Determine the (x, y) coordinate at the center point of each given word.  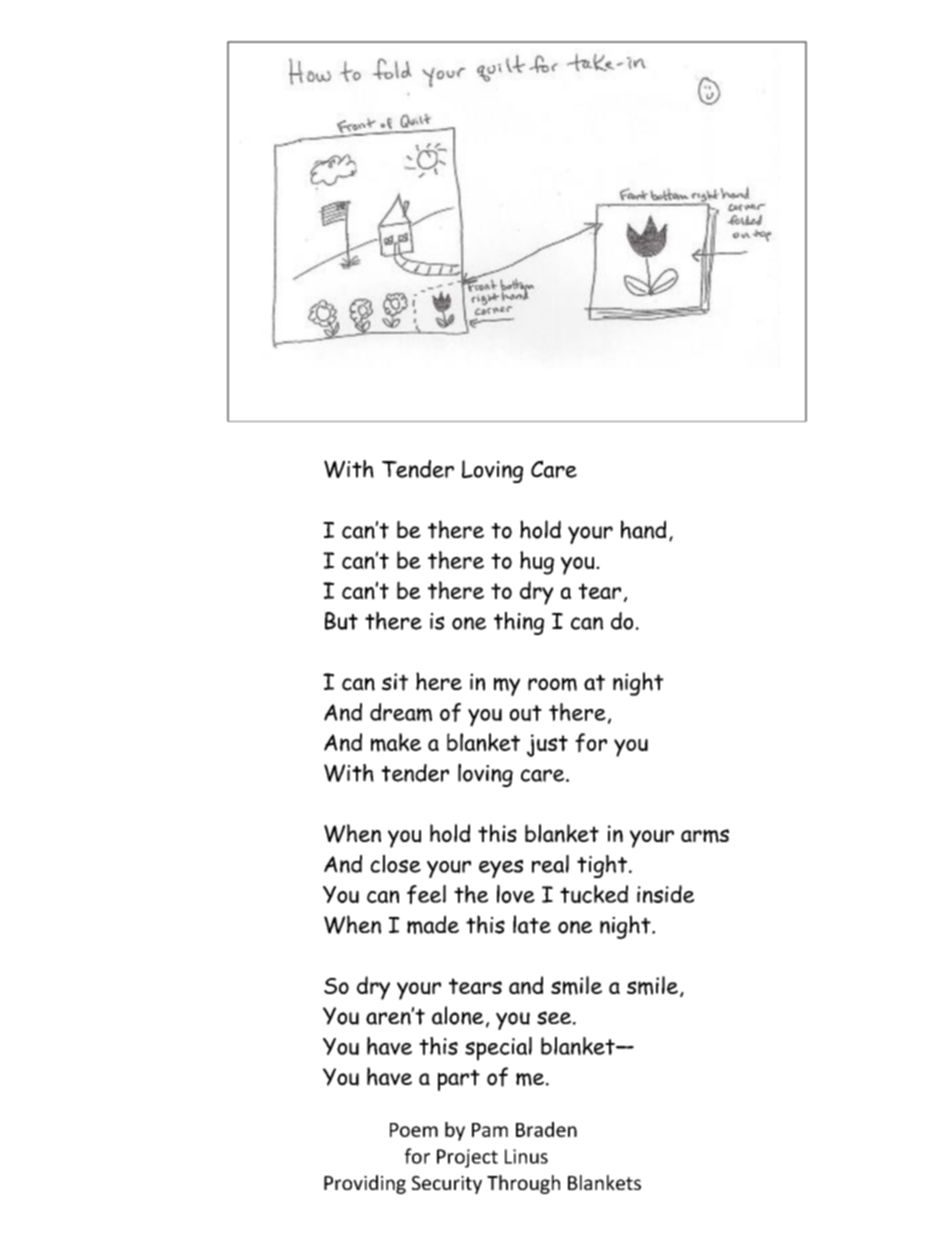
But (341, 621)
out (525, 713)
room (552, 684)
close (395, 864)
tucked (594, 894)
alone (458, 1015)
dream (401, 712)
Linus (526, 1156)
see (554, 1018)
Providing (365, 1184)
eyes (501, 869)
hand (643, 529)
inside (665, 894)
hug (537, 563)
